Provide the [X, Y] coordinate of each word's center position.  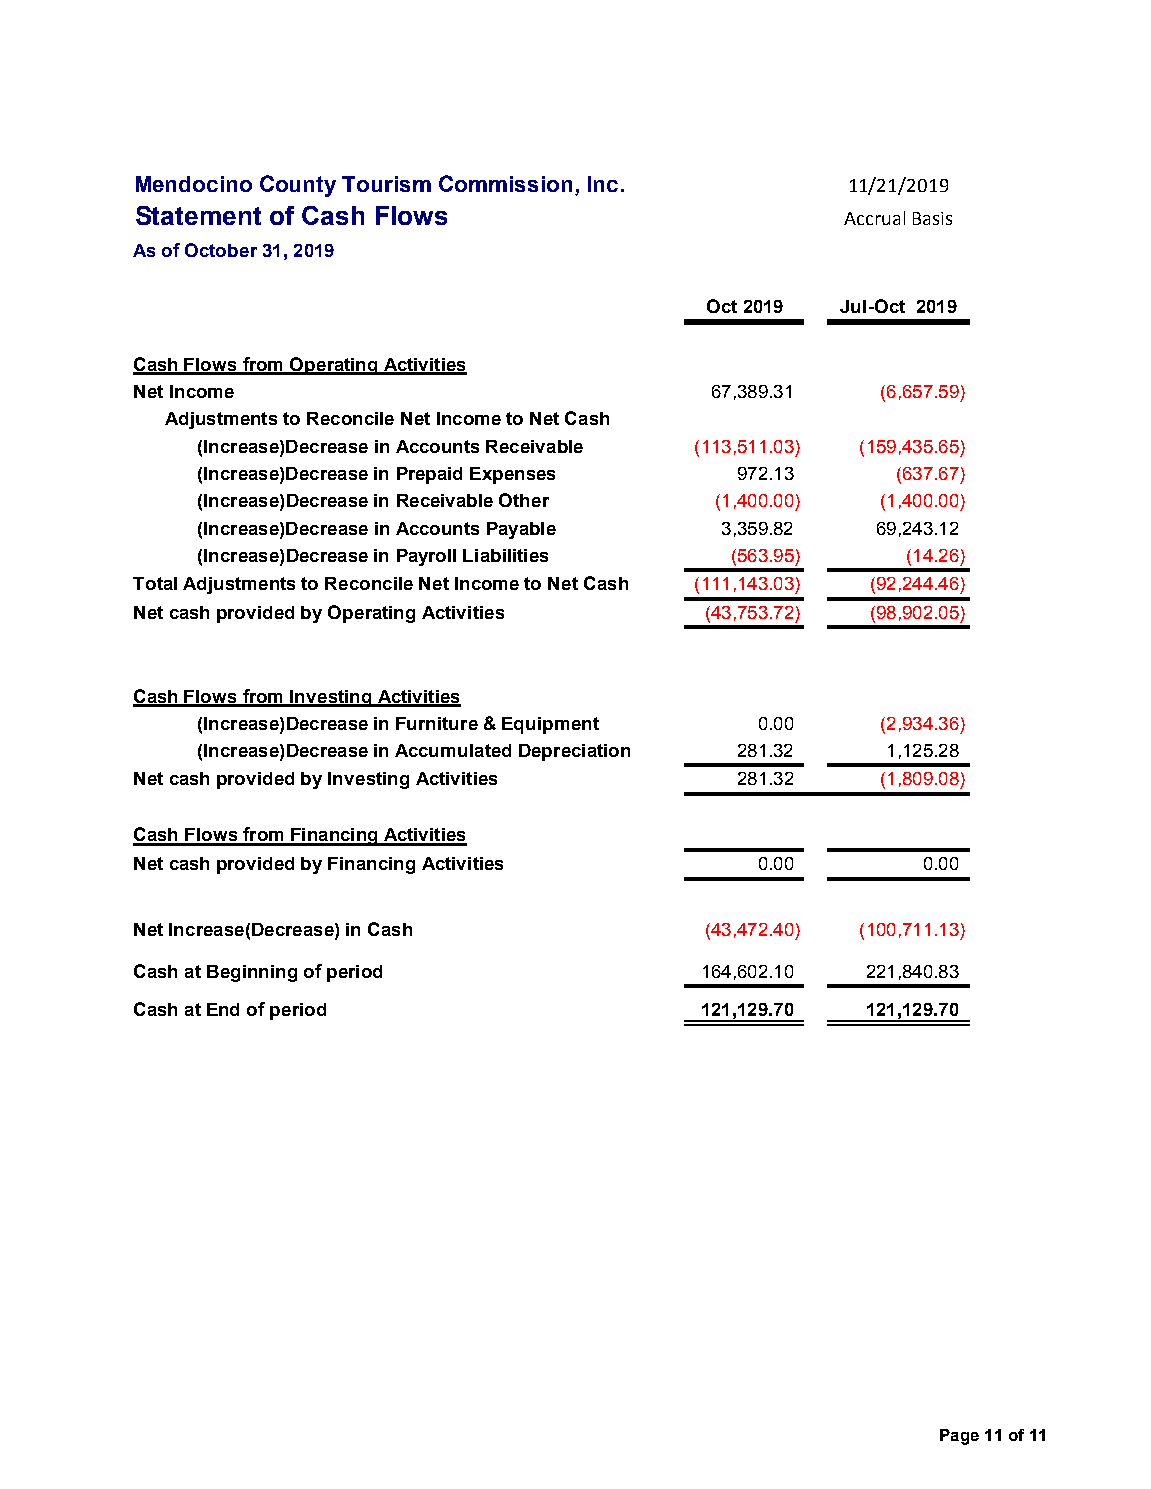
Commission [505, 183]
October [221, 250]
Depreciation [574, 752]
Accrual [874, 218]
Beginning [252, 973]
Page [959, 1437]
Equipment [550, 725]
